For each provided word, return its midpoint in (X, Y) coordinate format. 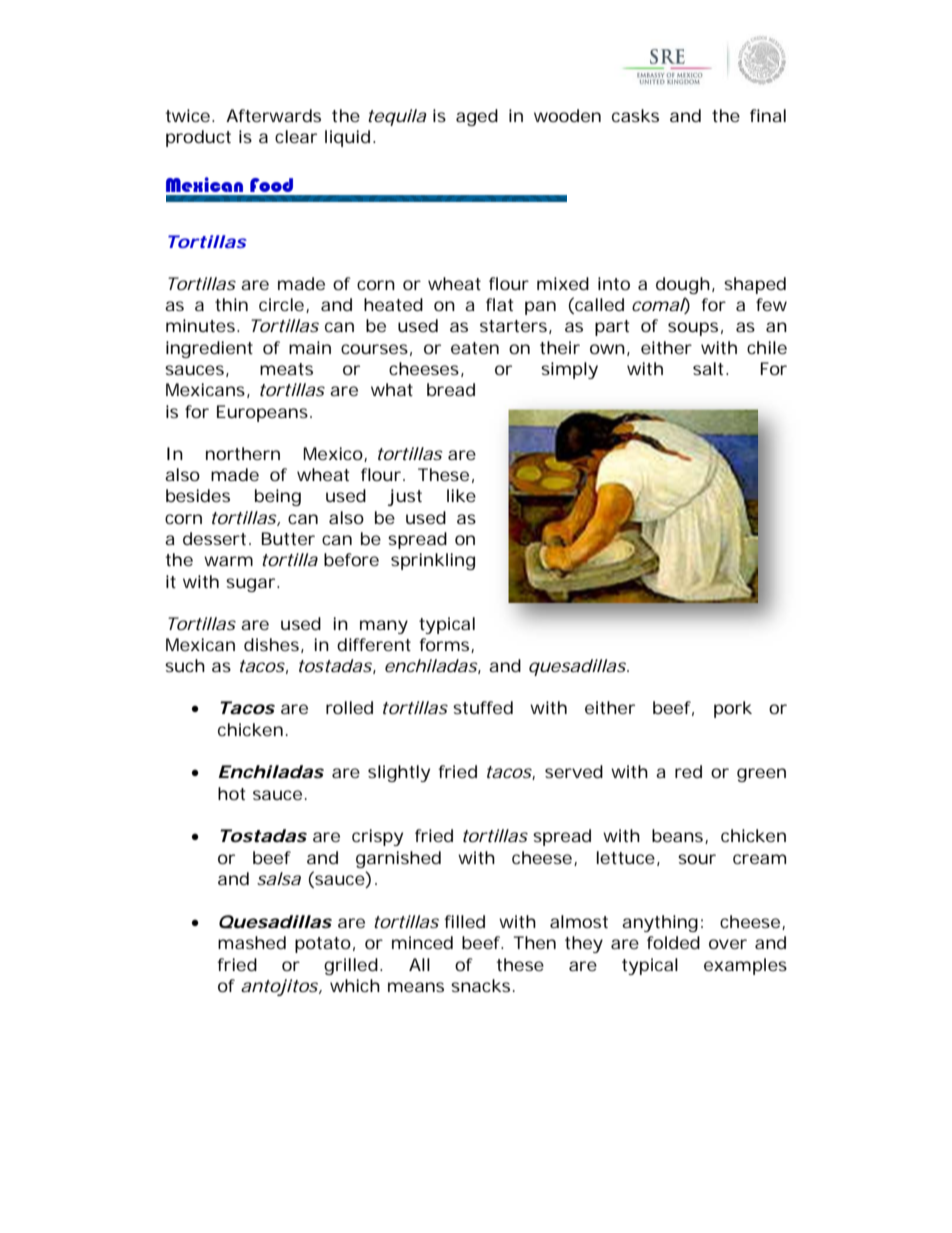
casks (635, 115)
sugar (252, 585)
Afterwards (273, 115)
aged (477, 117)
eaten (475, 348)
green (761, 775)
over (728, 944)
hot (231, 793)
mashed (252, 942)
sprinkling (433, 561)
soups (693, 329)
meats (286, 369)
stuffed (483, 707)
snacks (480, 985)
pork (733, 709)
